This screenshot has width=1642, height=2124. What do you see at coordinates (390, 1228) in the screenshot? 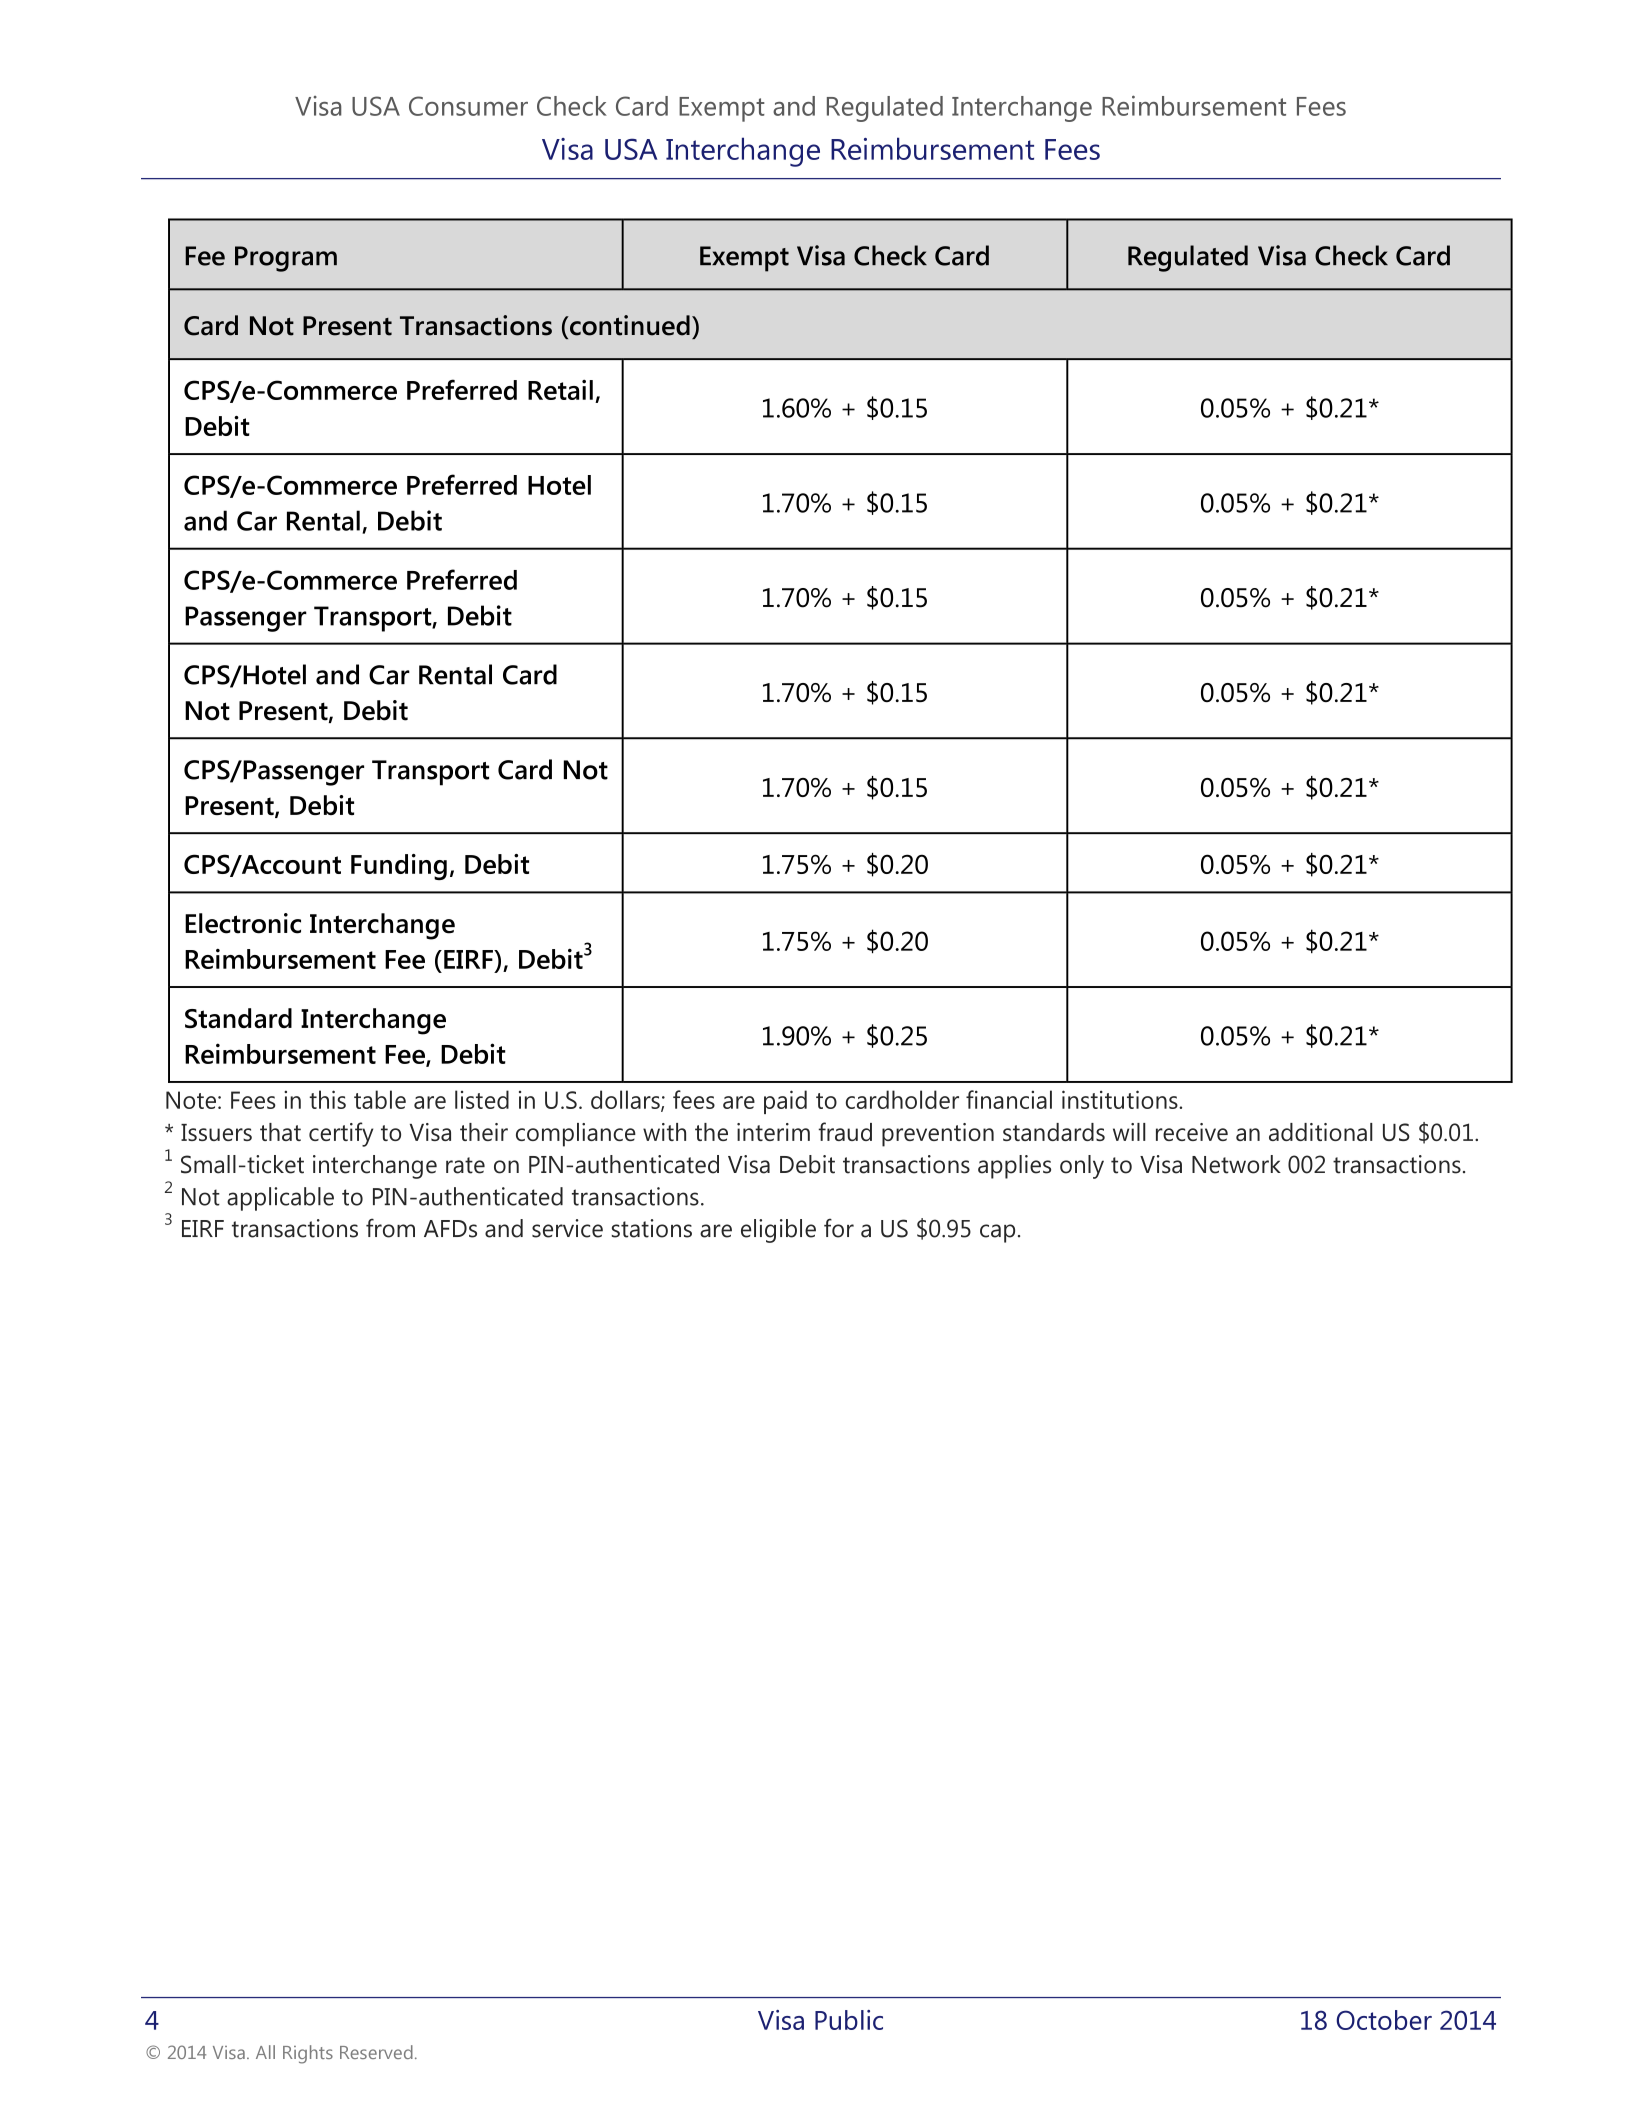
I see `from` at bounding box center [390, 1228].
